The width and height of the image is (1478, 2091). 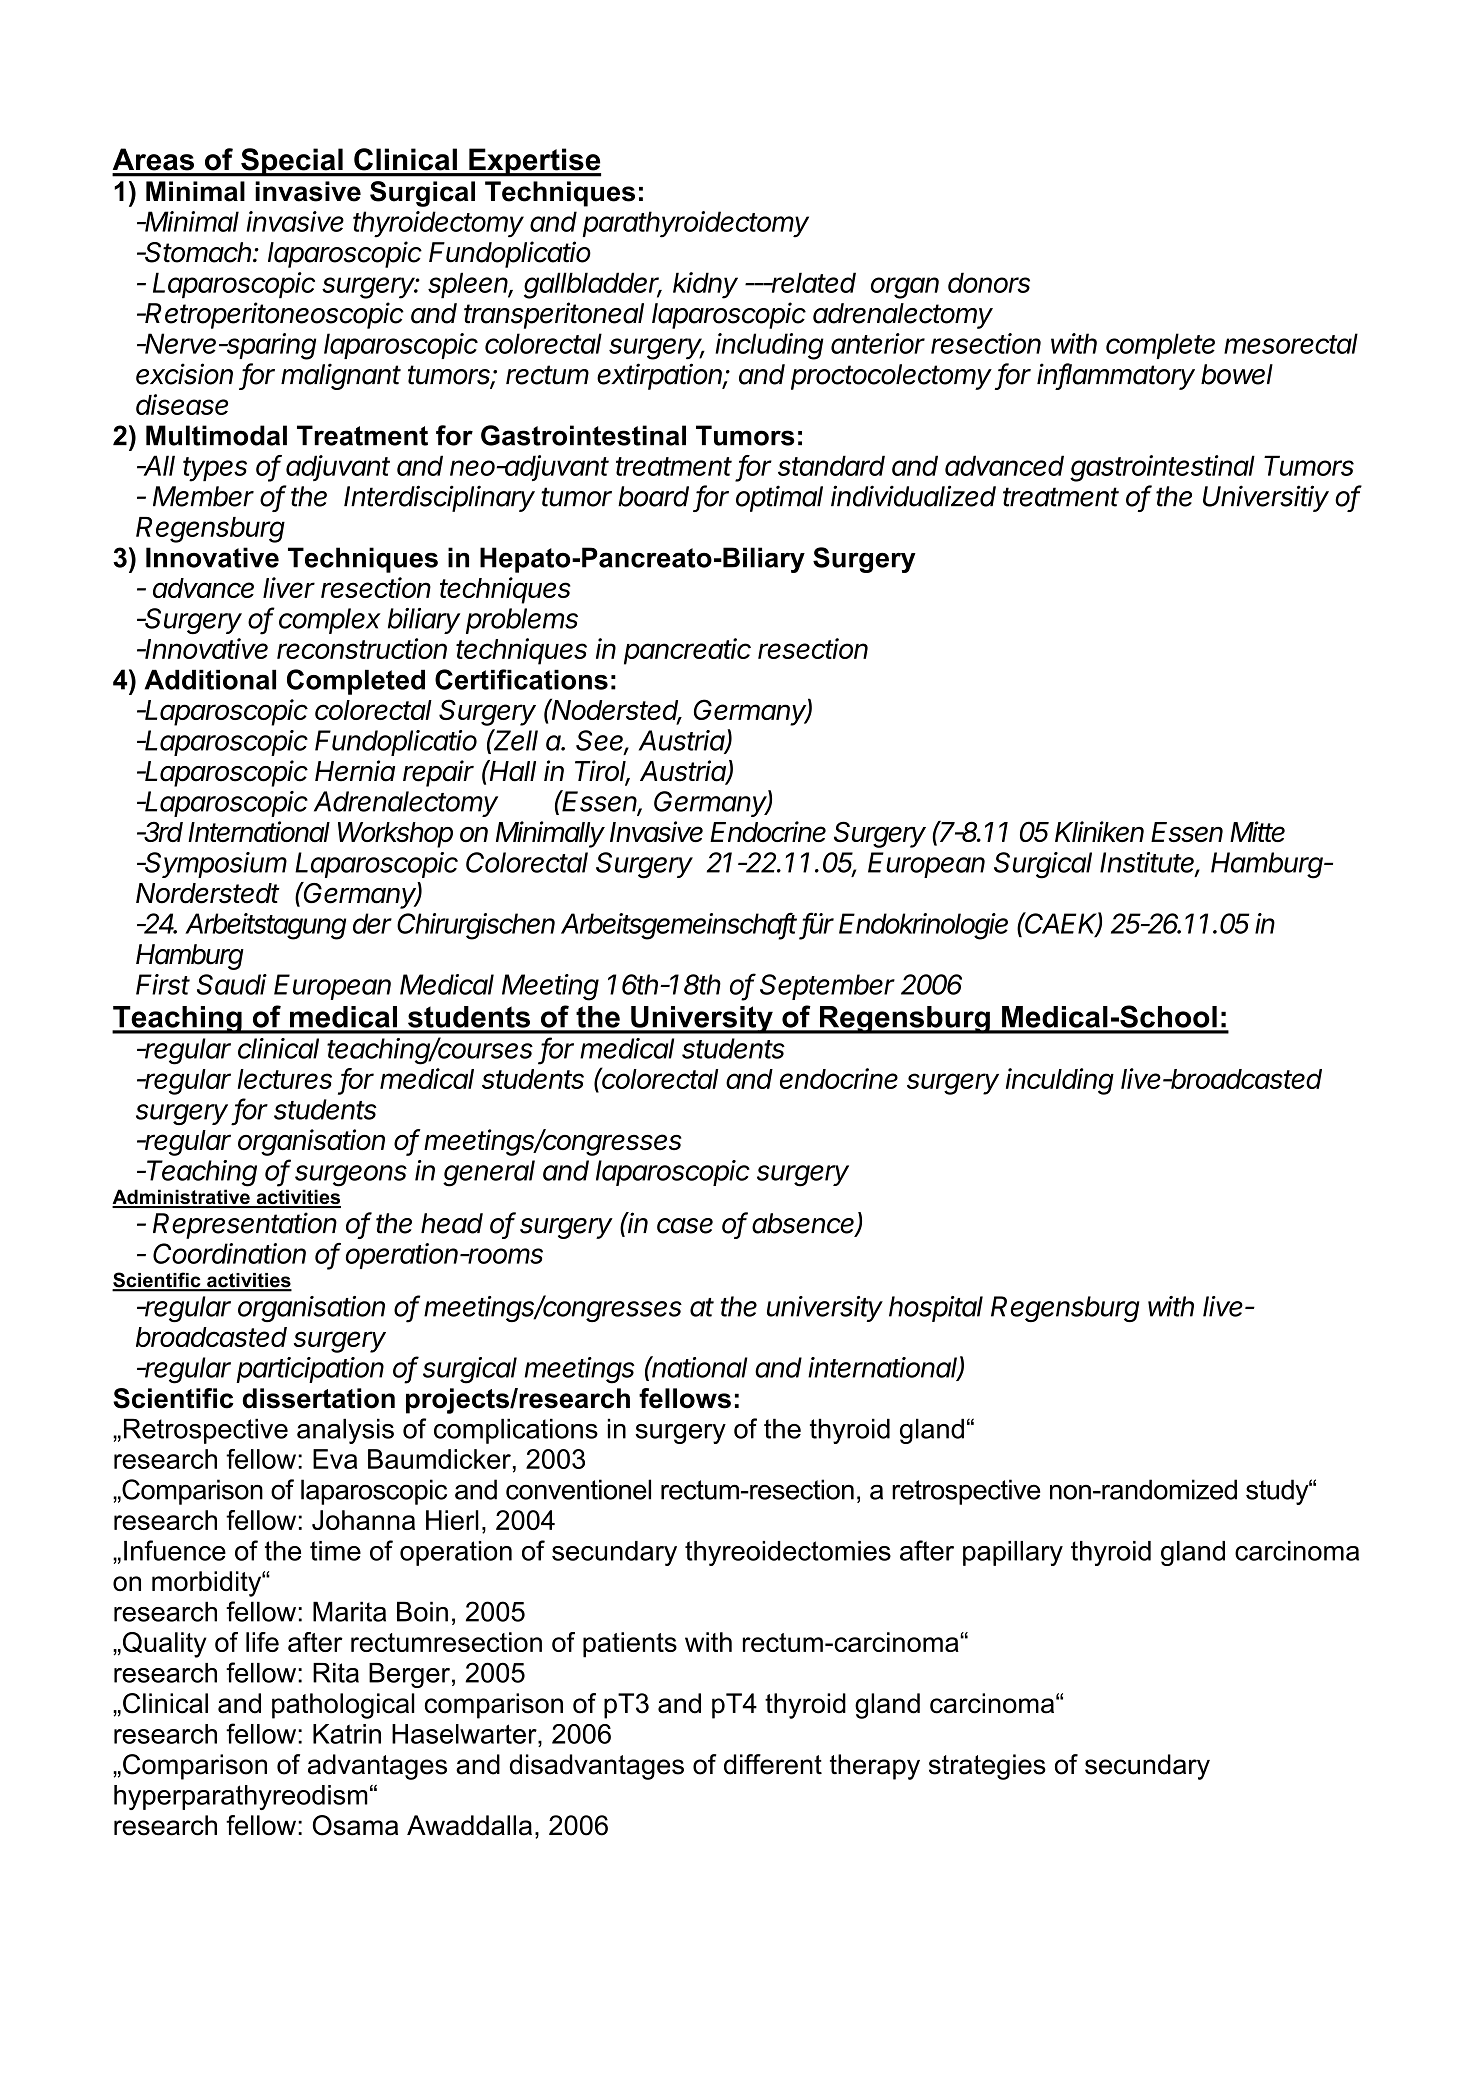 What do you see at coordinates (685, 1226) in the image?
I see `case` at bounding box center [685, 1226].
